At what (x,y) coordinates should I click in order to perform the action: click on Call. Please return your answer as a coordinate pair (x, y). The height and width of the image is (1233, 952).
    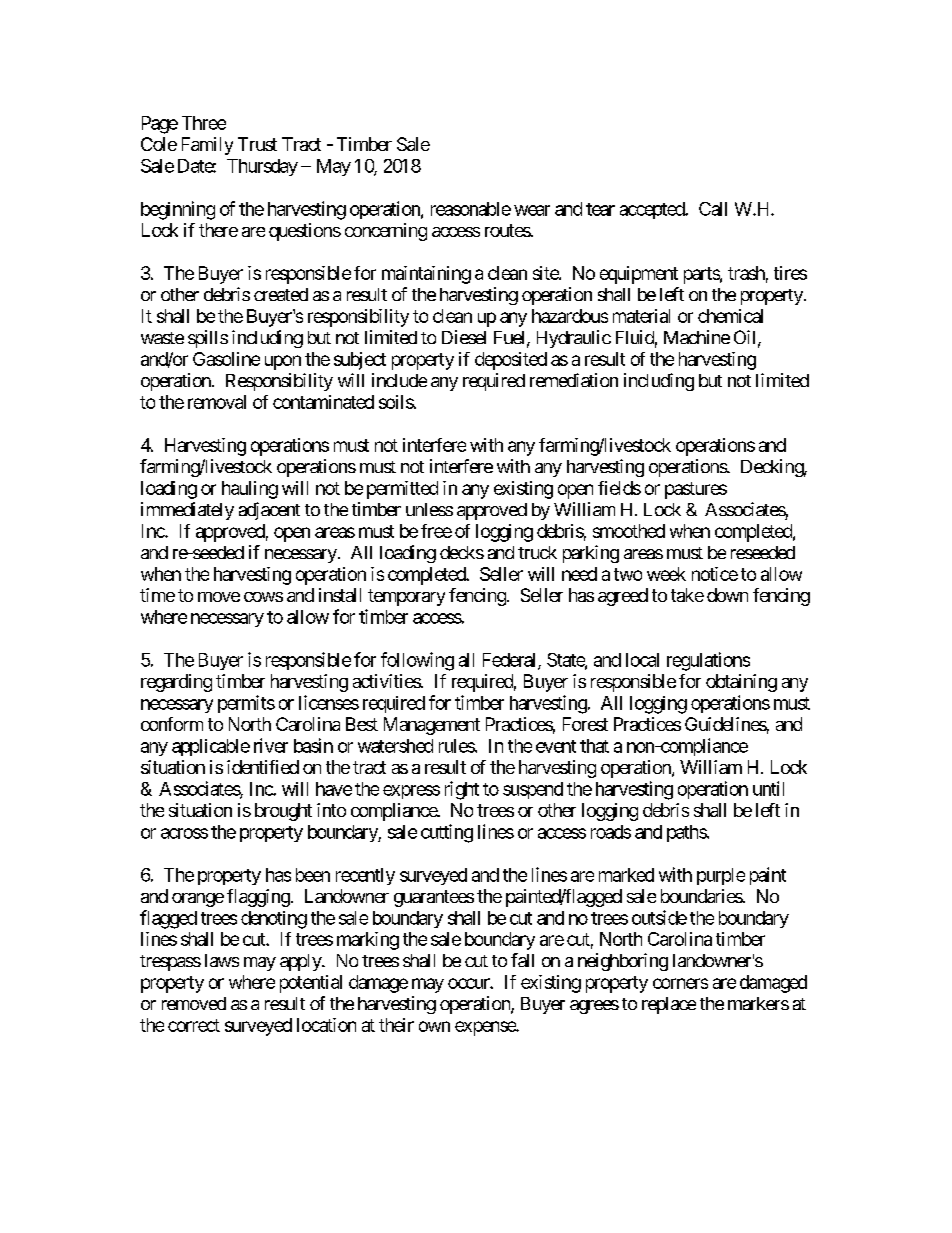
    Looking at the image, I should click on (713, 209).
